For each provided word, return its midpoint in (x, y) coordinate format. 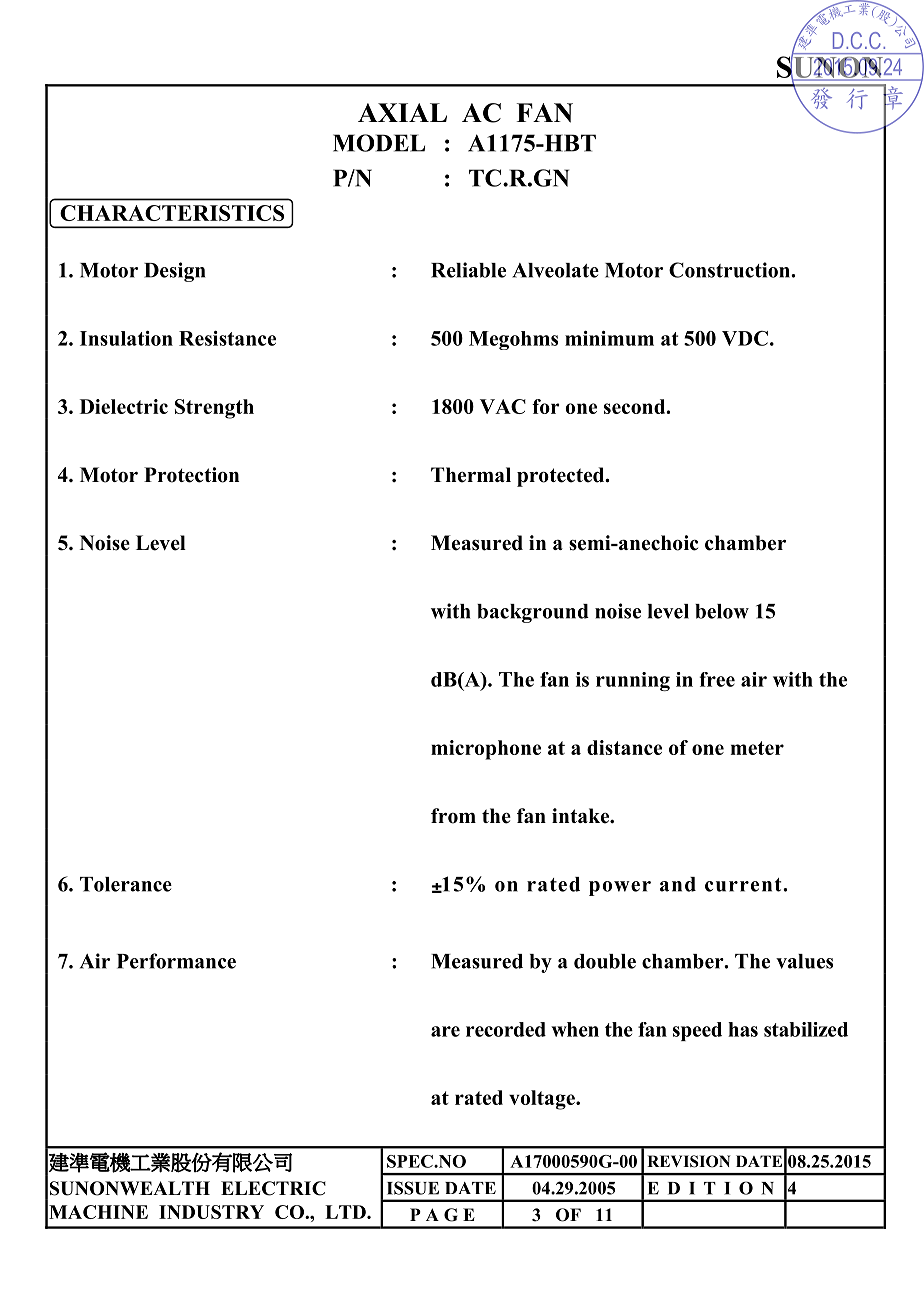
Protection (191, 475)
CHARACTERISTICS (172, 213)
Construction (730, 270)
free (717, 679)
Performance (176, 961)
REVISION (689, 1161)
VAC (503, 406)
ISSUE (413, 1188)
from (453, 816)
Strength (214, 409)
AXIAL (402, 112)
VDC (745, 338)
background (533, 613)
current (744, 885)
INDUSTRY (211, 1212)
